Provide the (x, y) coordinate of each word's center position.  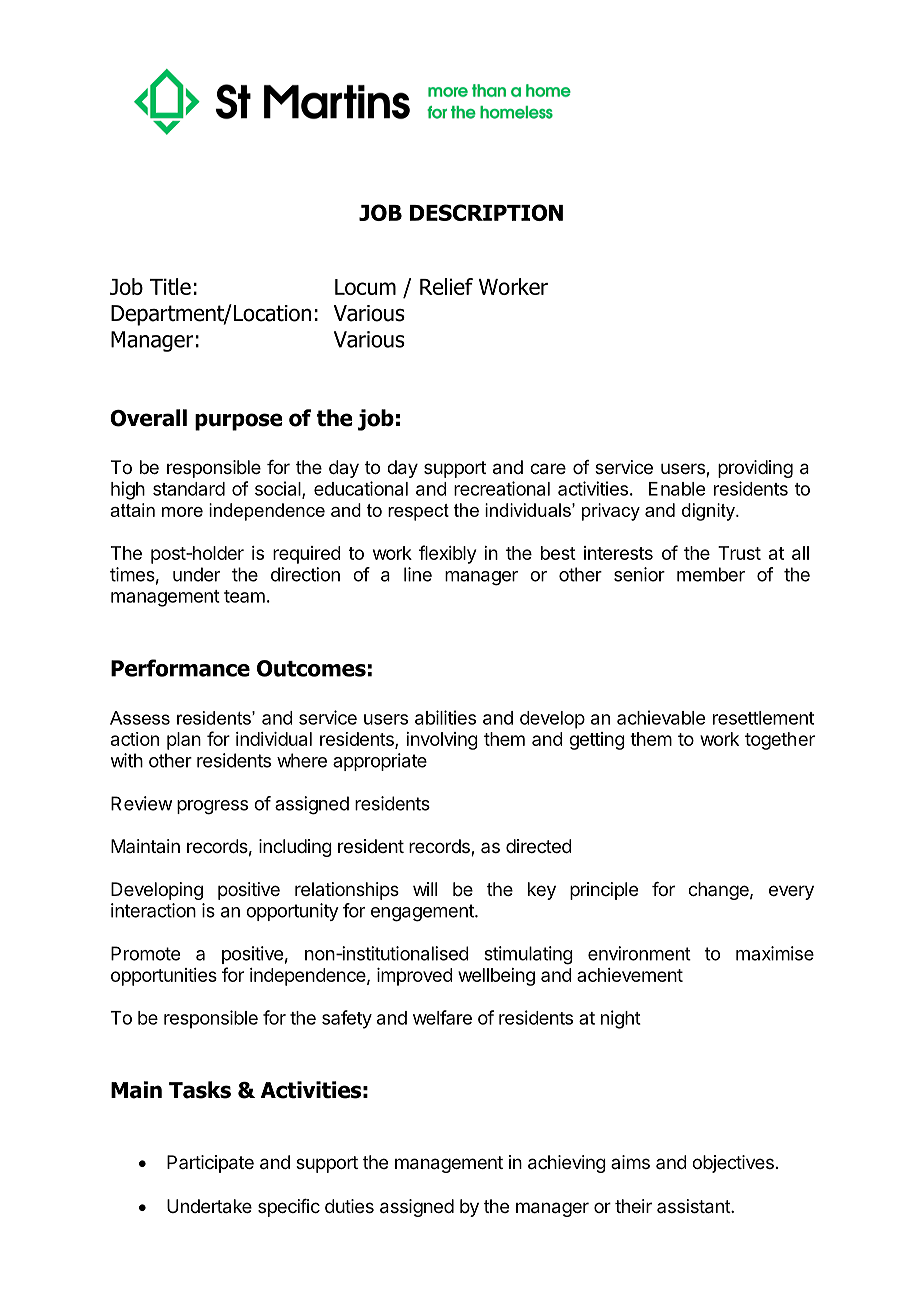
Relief (446, 286)
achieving (567, 1164)
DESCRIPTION (486, 212)
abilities (445, 717)
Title (170, 286)
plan (184, 741)
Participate (210, 1164)
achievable (661, 717)
